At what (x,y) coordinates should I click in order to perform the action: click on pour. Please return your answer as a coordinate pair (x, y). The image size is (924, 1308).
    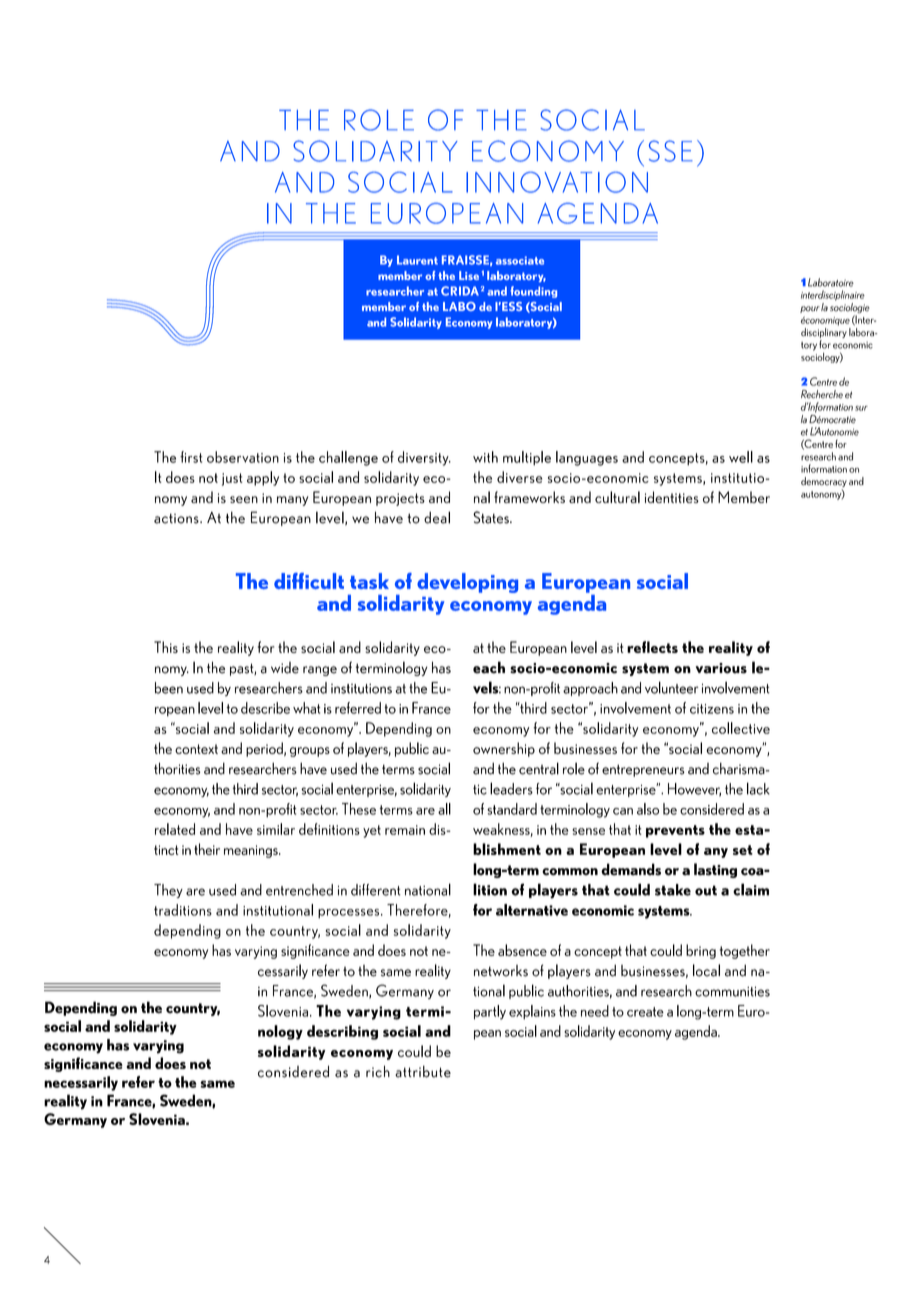
    Looking at the image, I should click on (810, 309).
